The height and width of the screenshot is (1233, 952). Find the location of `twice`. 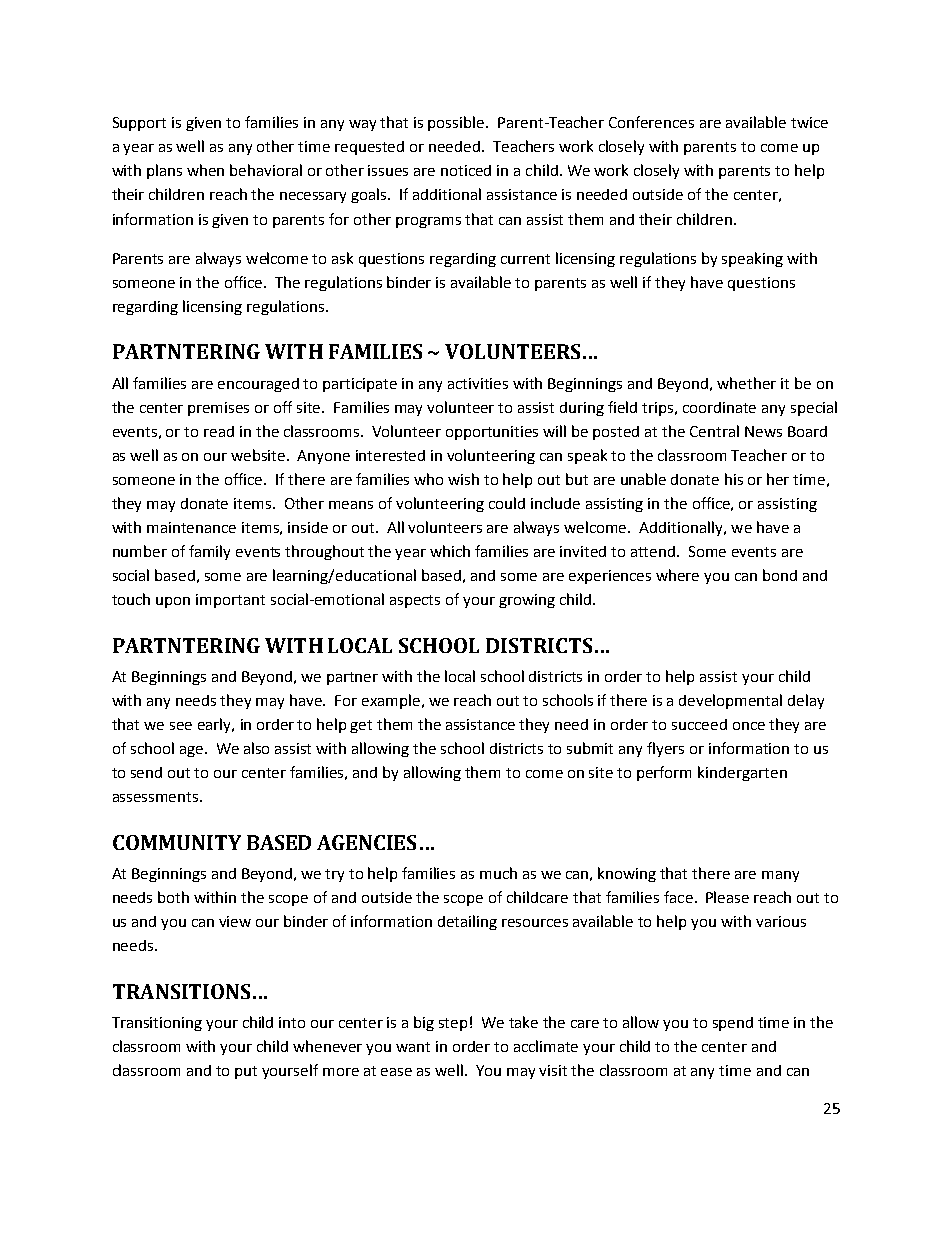

twice is located at coordinates (809, 122).
